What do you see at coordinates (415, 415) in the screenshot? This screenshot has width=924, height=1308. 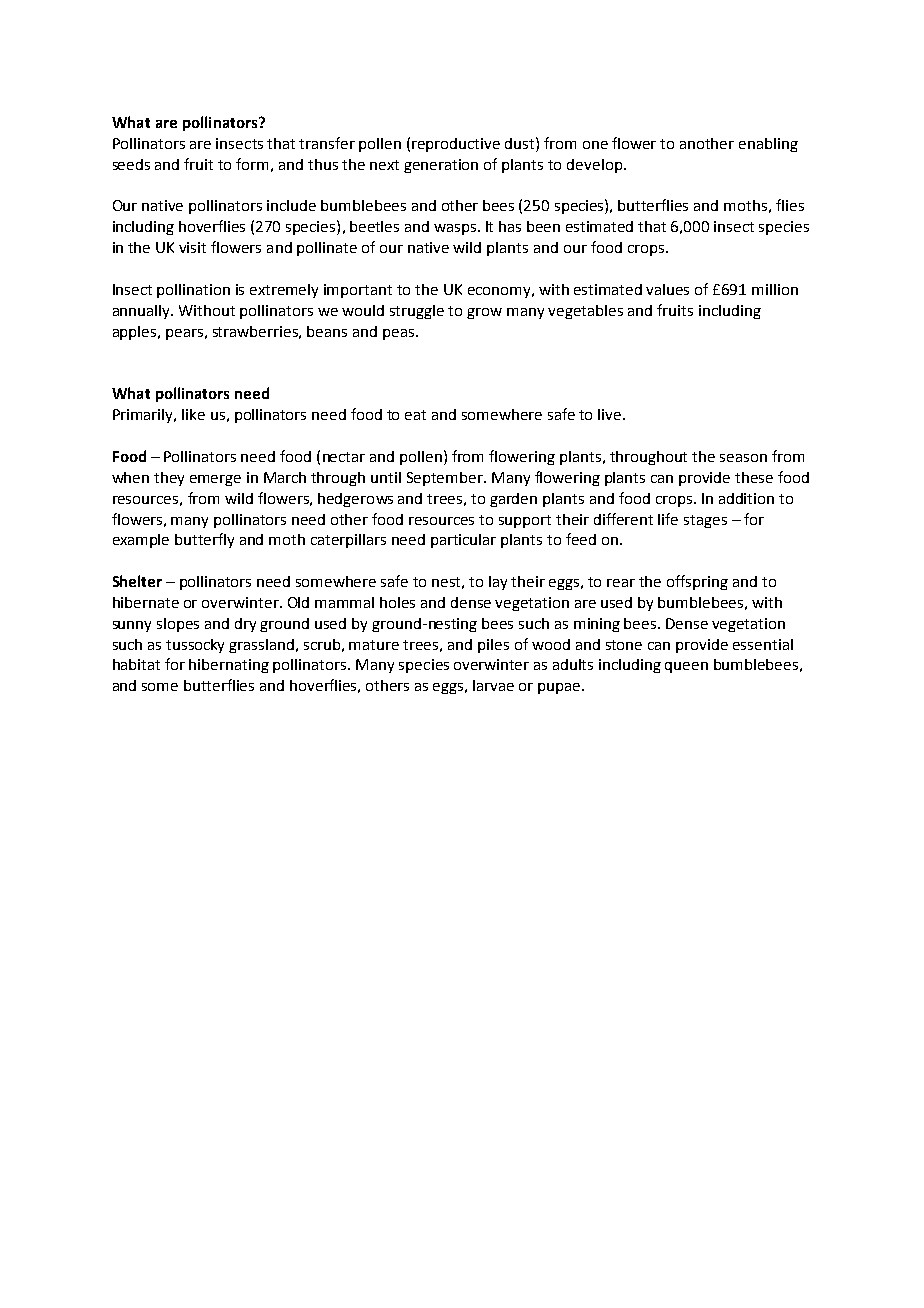 I see `eat` at bounding box center [415, 415].
